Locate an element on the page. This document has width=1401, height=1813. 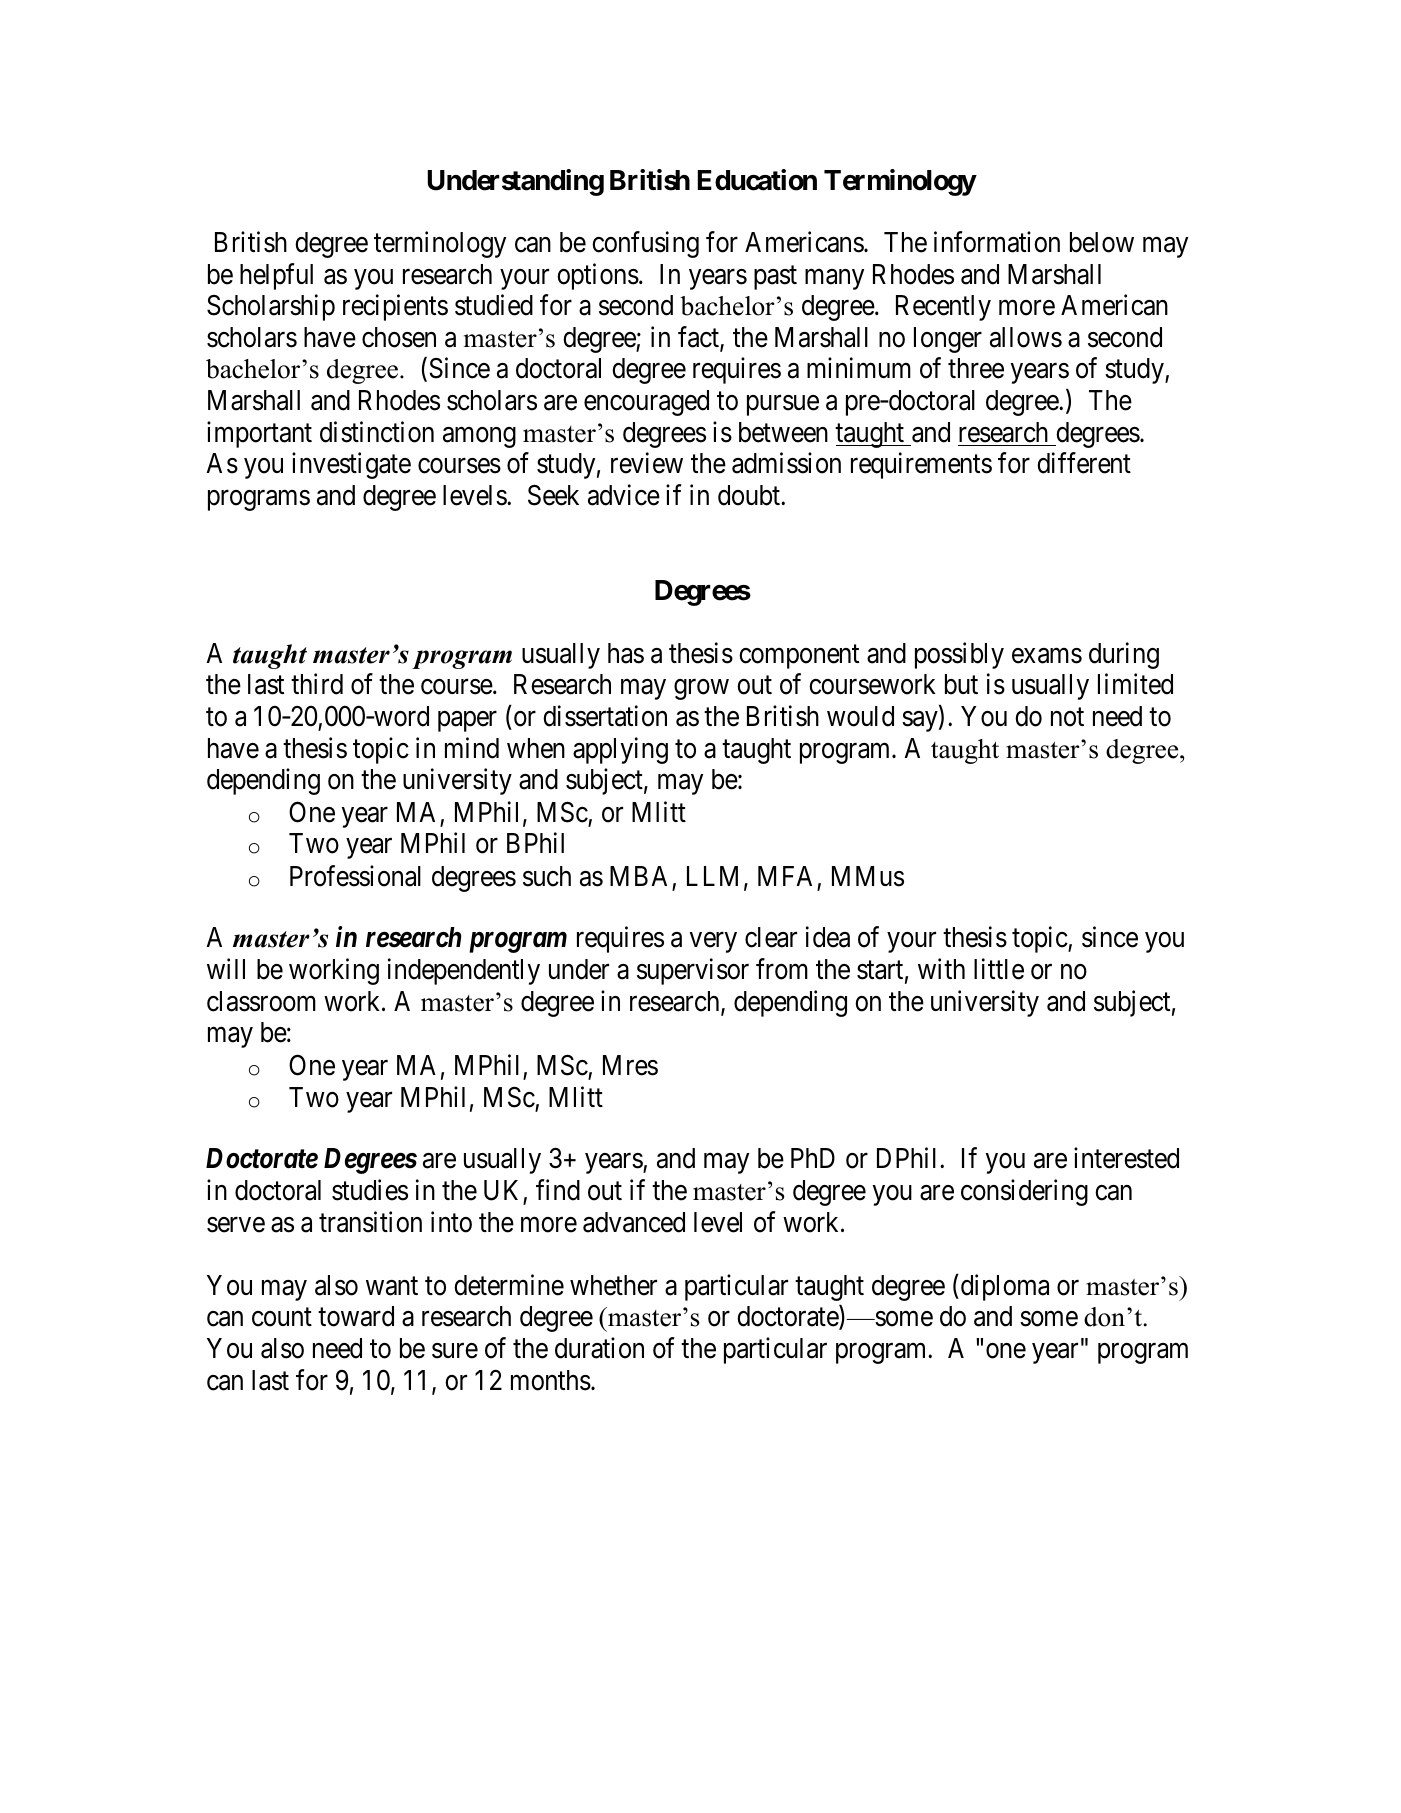
not is located at coordinates (1067, 717).
